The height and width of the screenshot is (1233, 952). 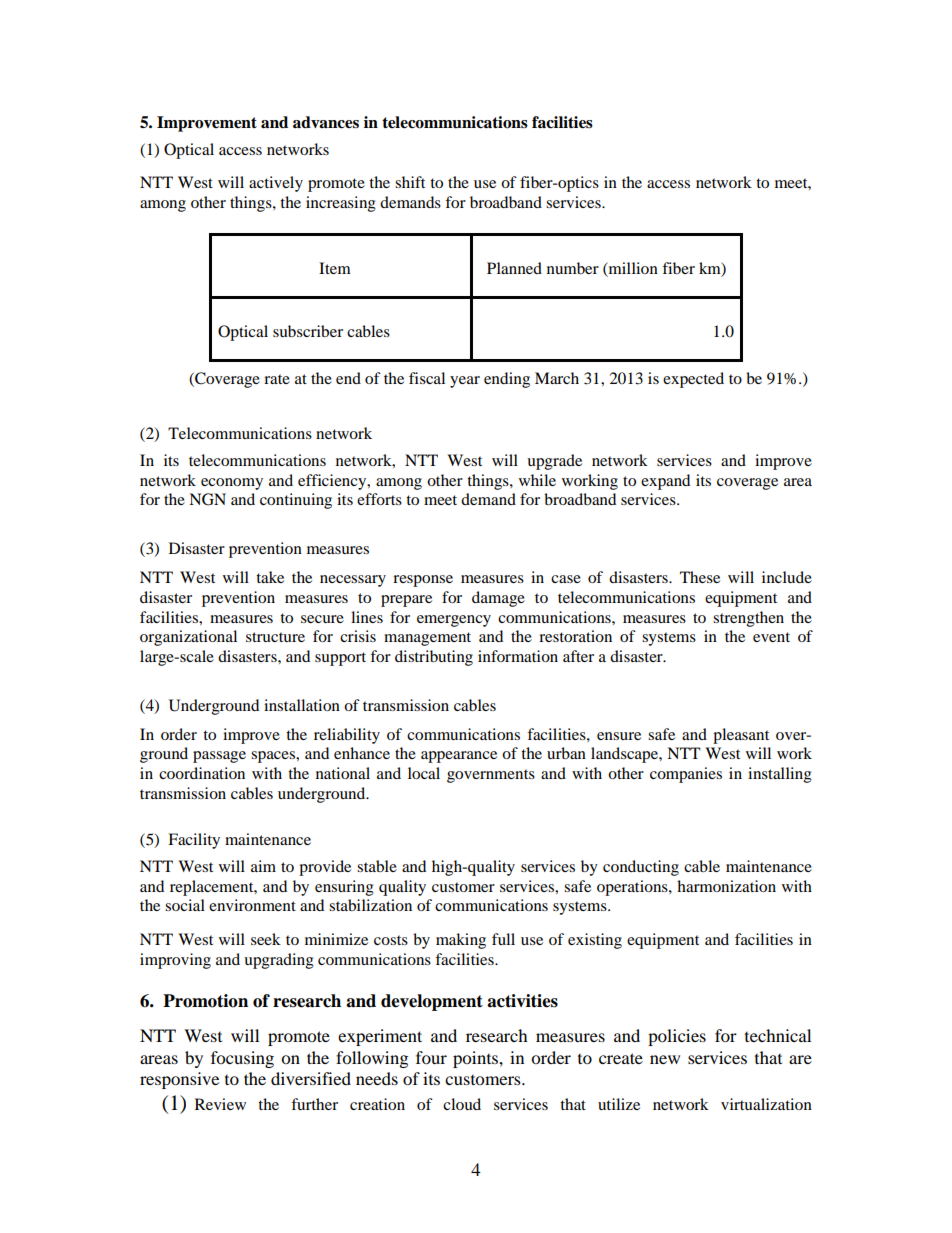 What do you see at coordinates (462, 1104) in the screenshot?
I see `cloud` at bounding box center [462, 1104].
